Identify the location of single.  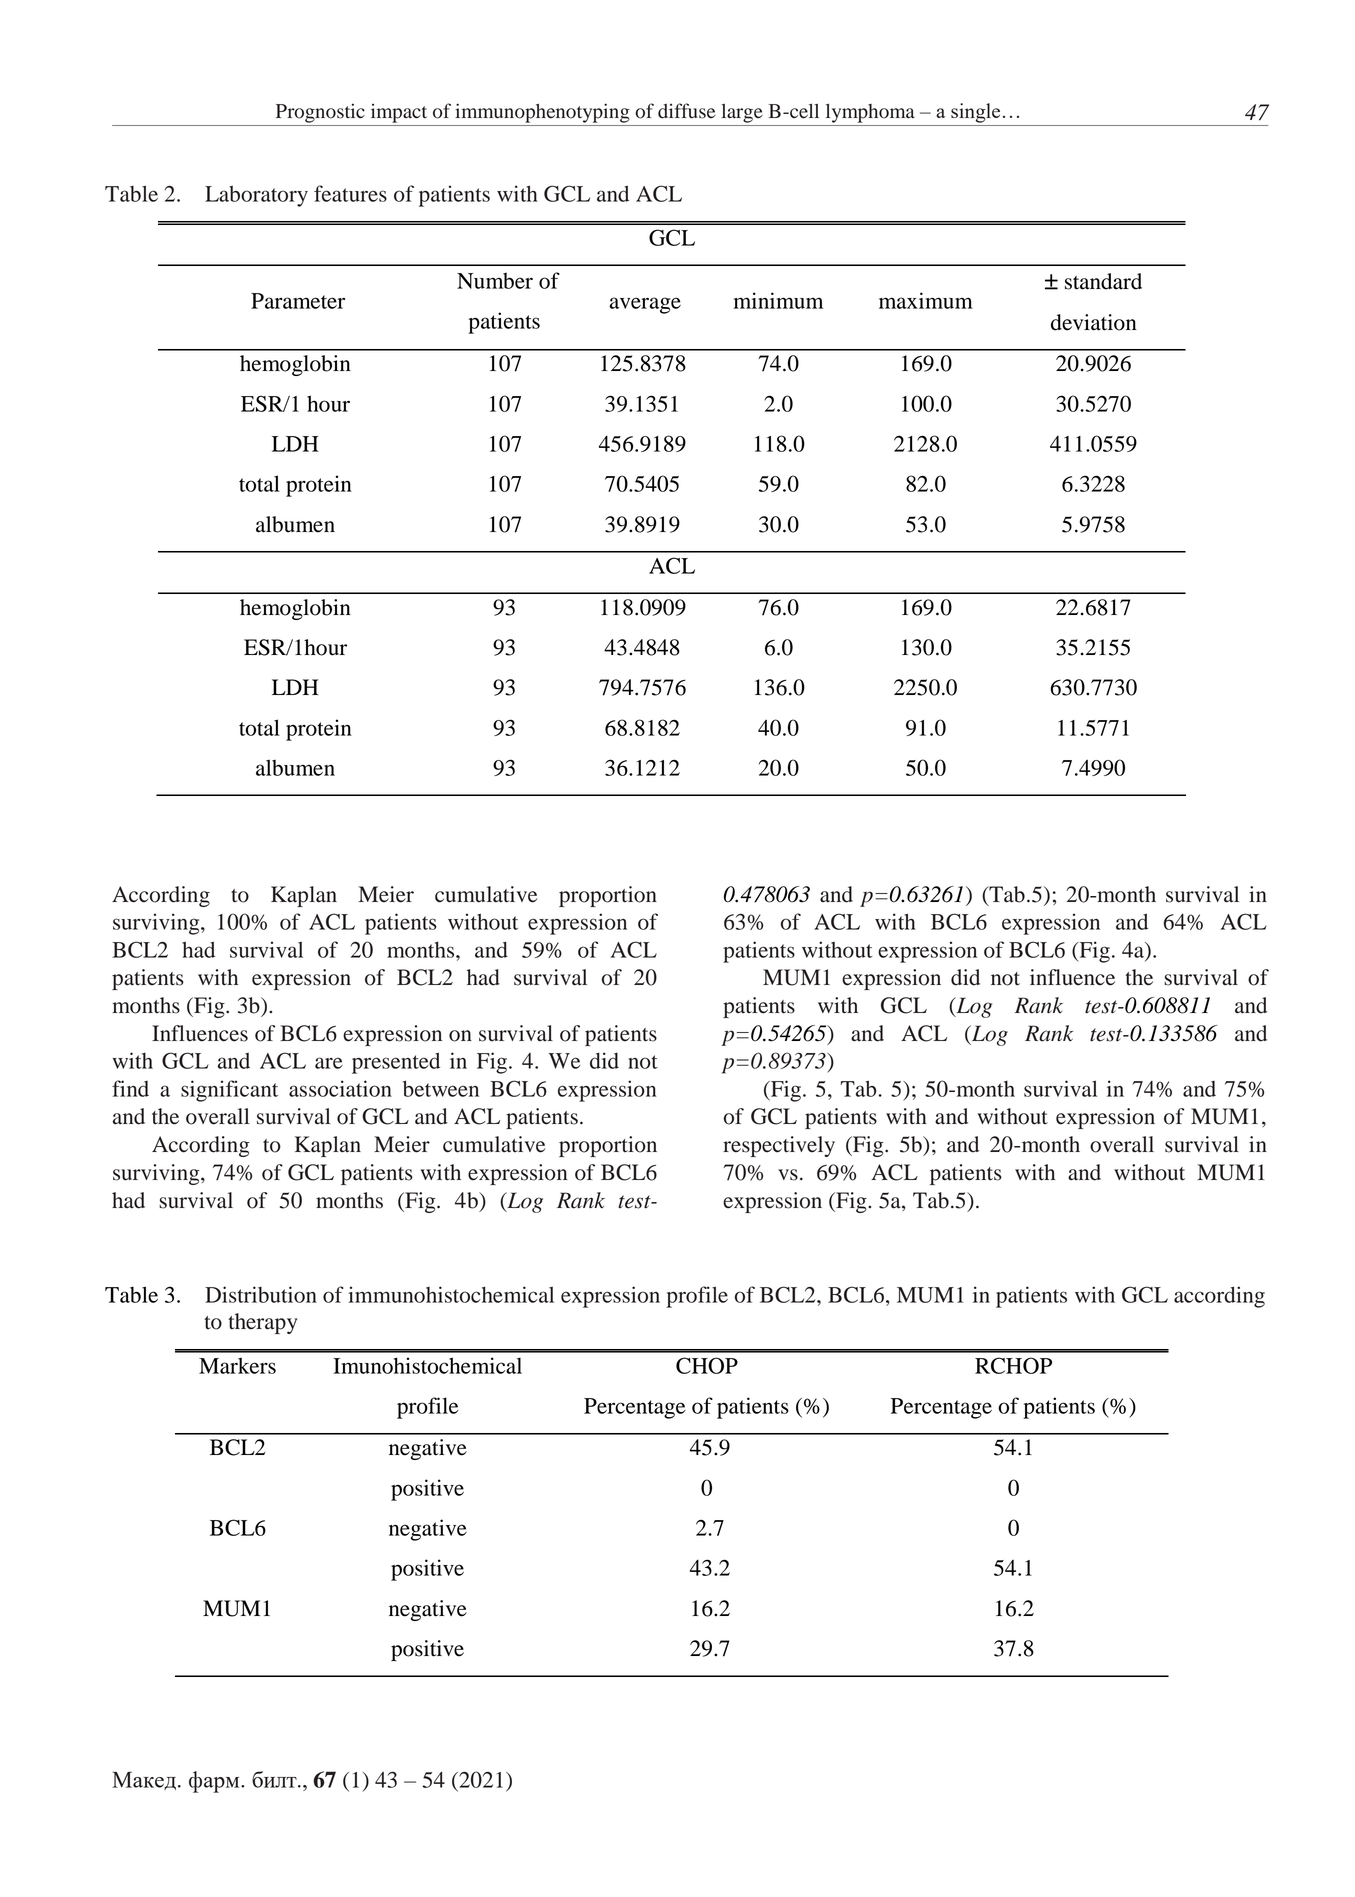
(975, 113).
